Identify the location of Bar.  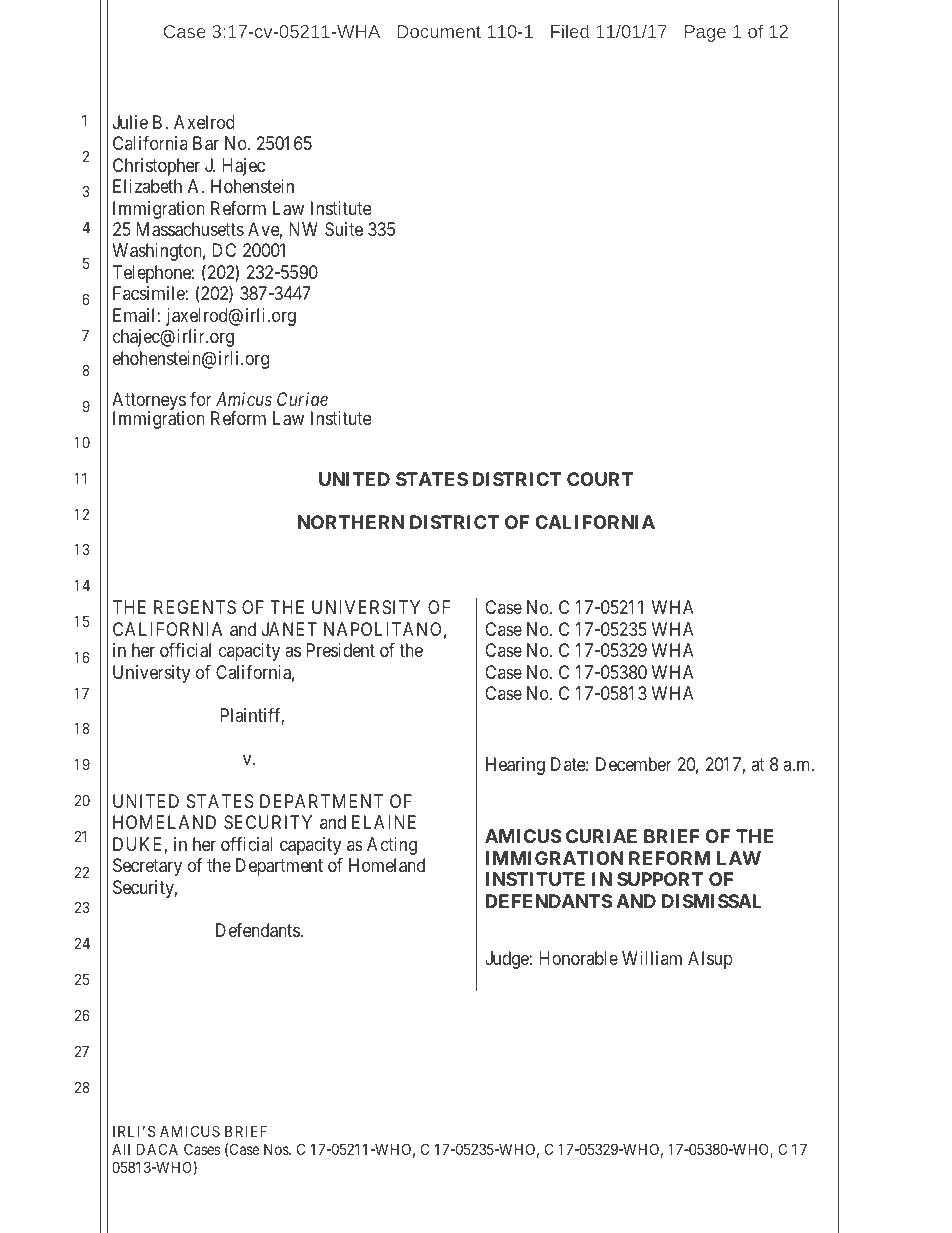
(206, 143).
